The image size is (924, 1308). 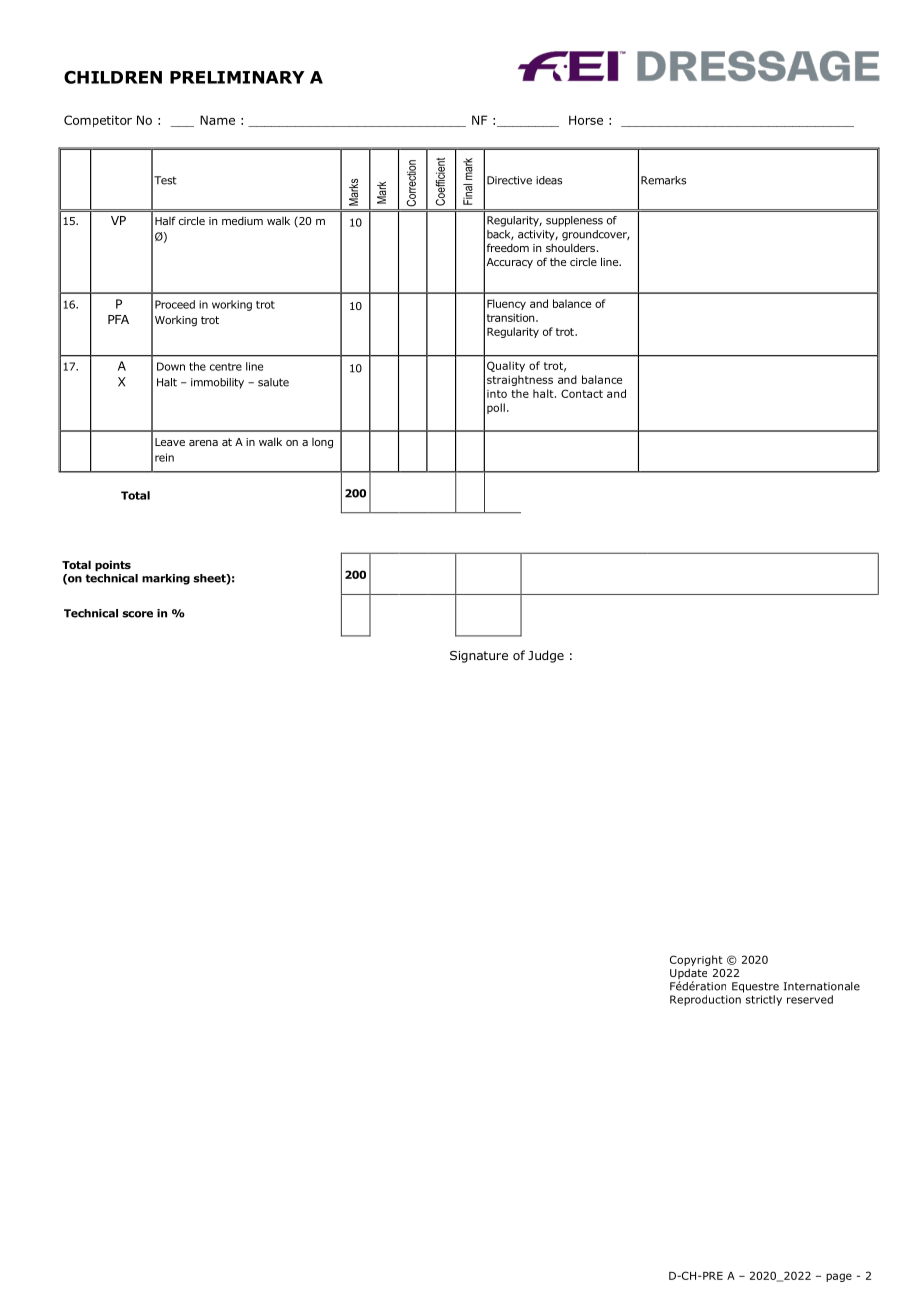 What do you see at coordinates (497, 394) in the document?
I see `into` at bounding box center [497, 394].
